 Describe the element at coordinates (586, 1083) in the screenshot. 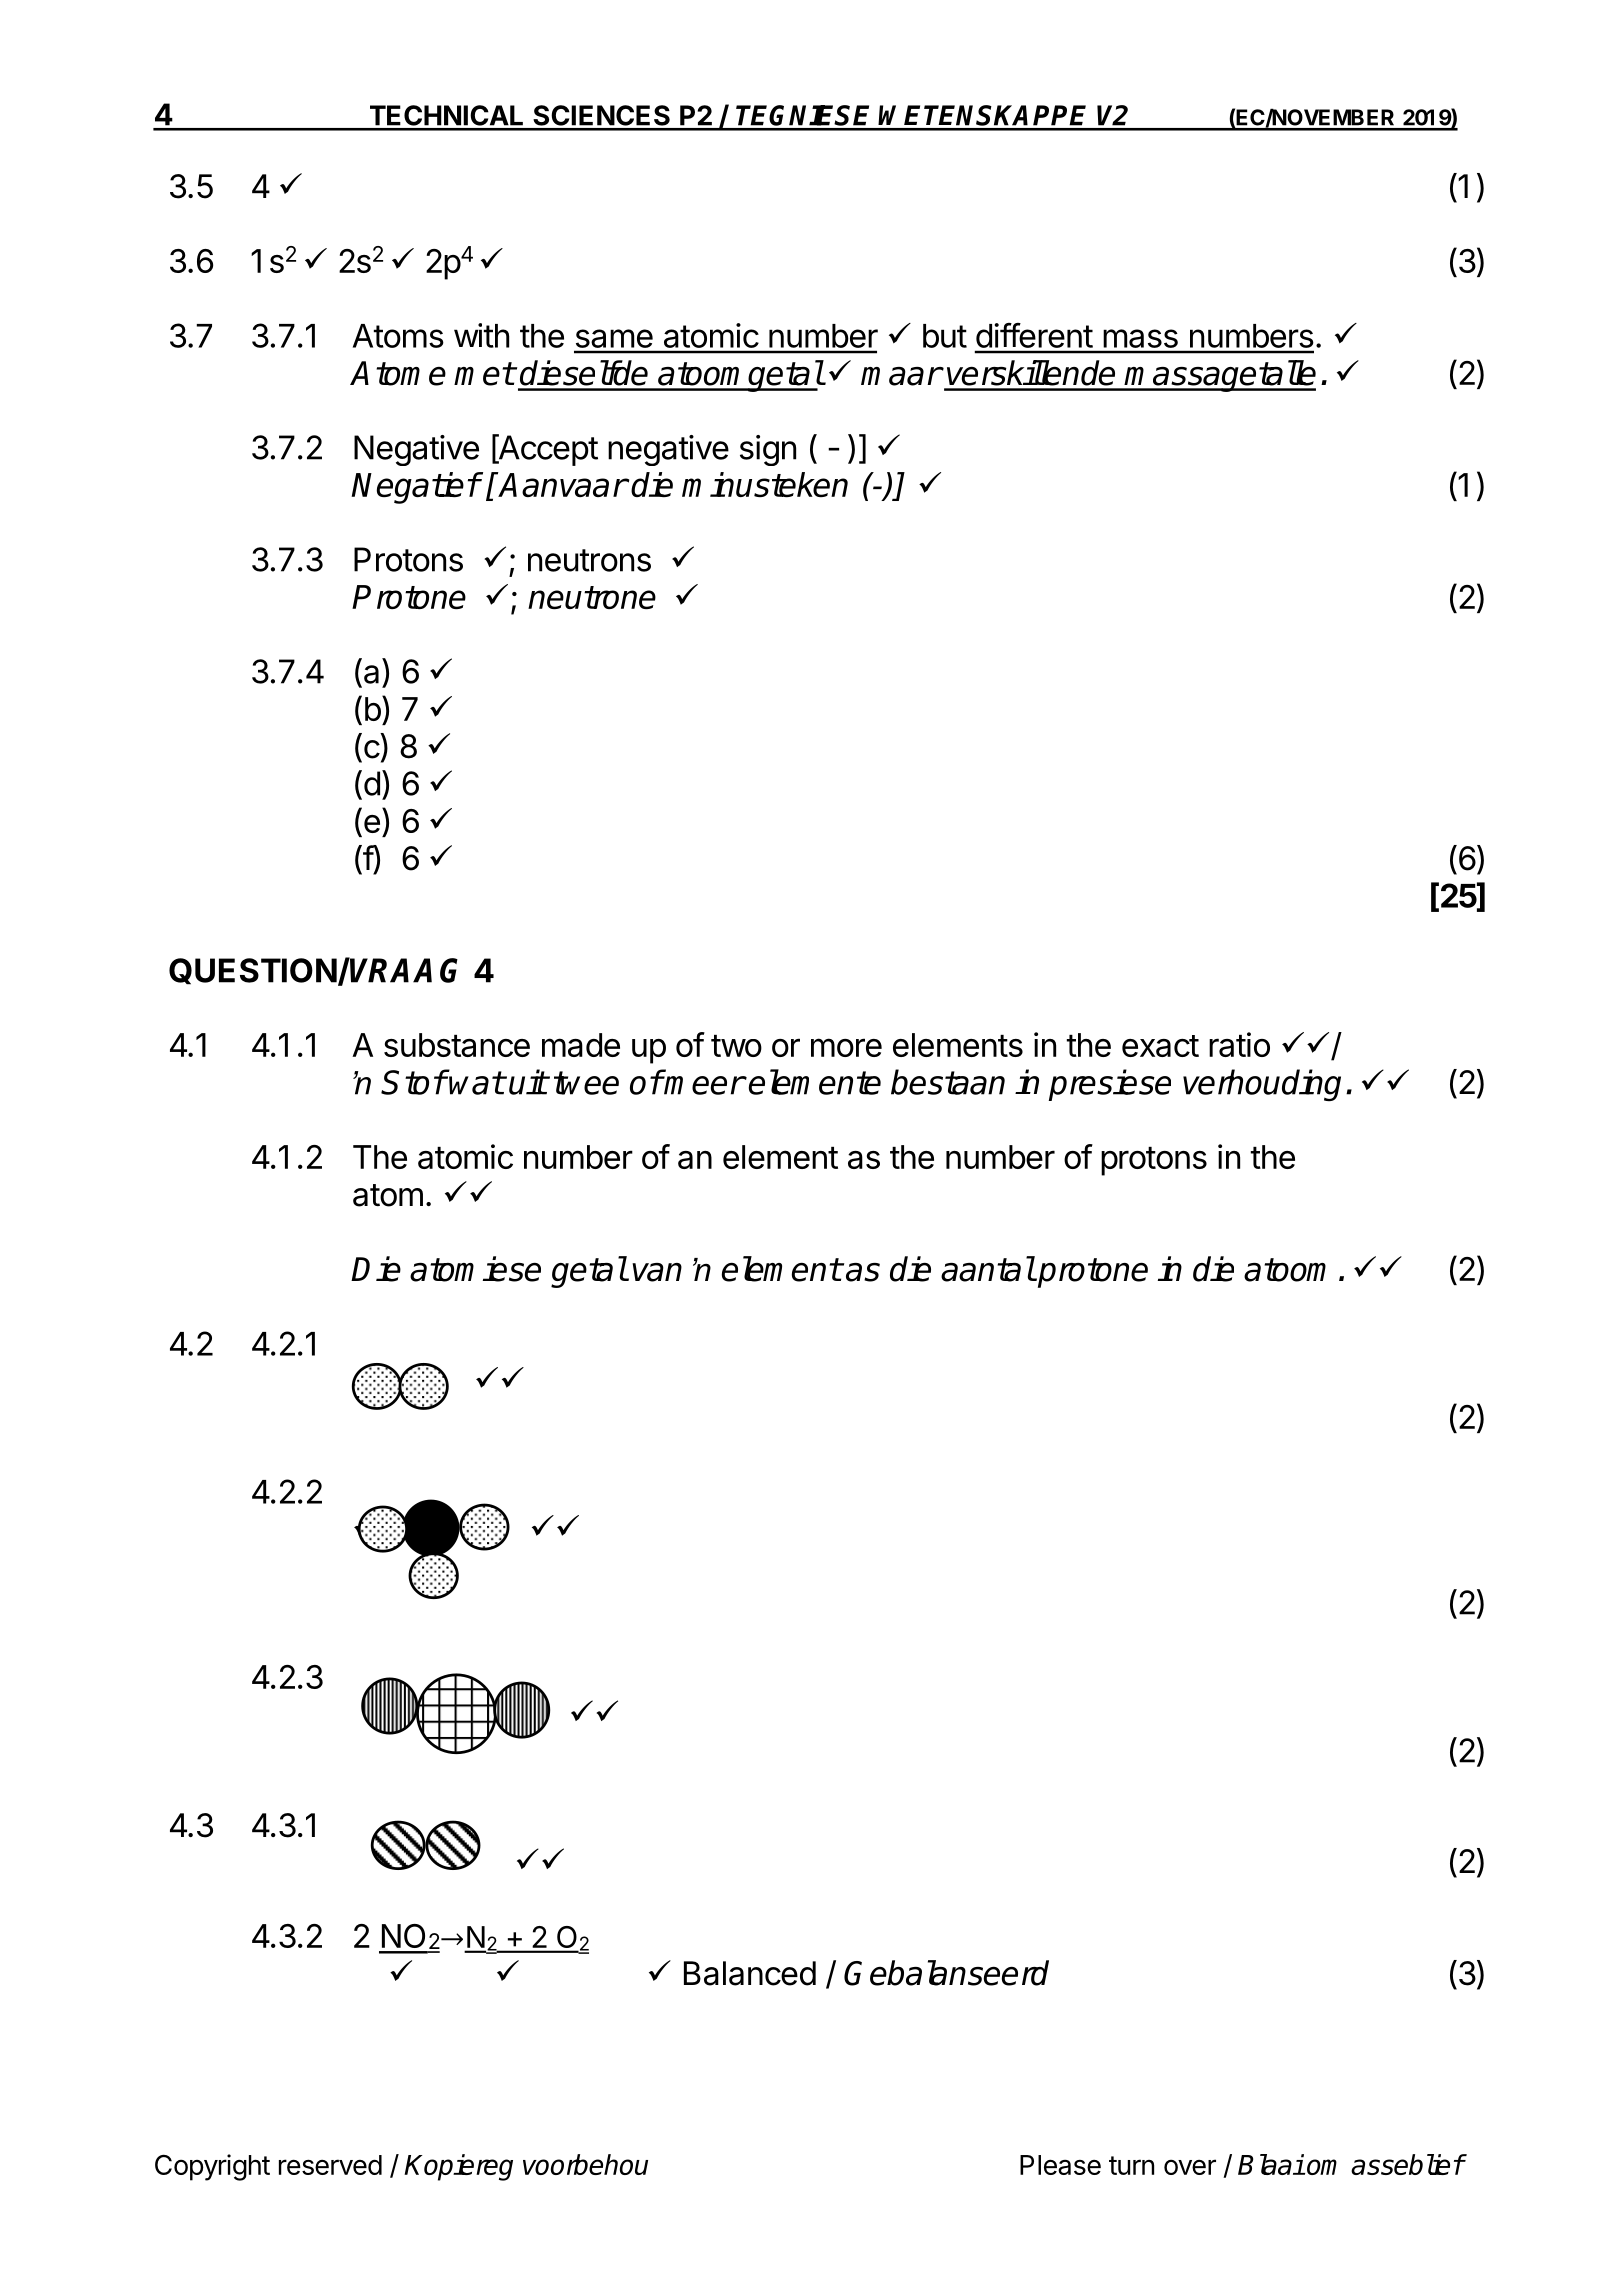

I see `twee` at that location.
